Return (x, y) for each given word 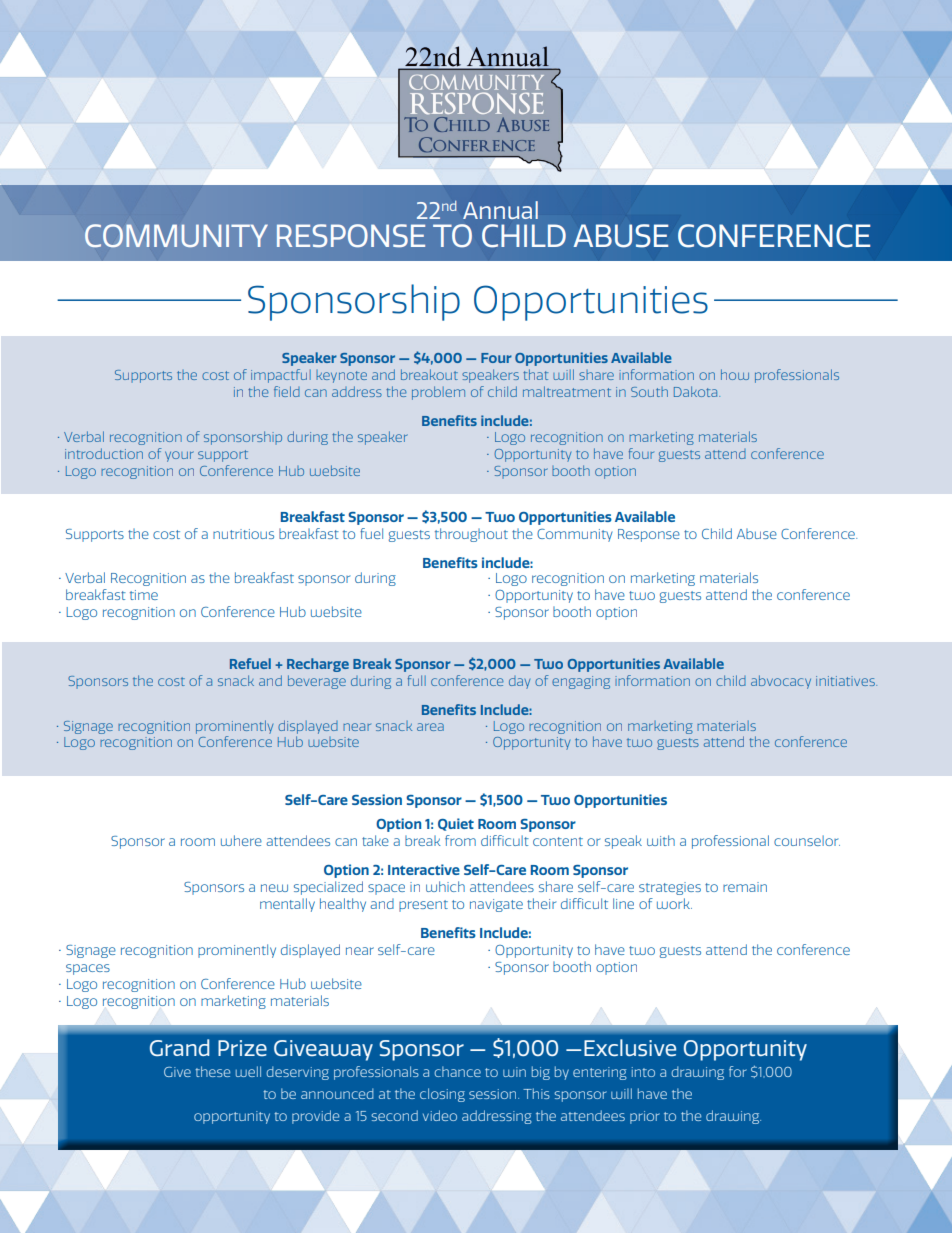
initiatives (846, 681)
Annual (500, 210)
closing (442, 1095)
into (643, 1072)
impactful (281, 376)
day (519, 682)
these (212, 1071)
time (144, 595)
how (735, 374)
